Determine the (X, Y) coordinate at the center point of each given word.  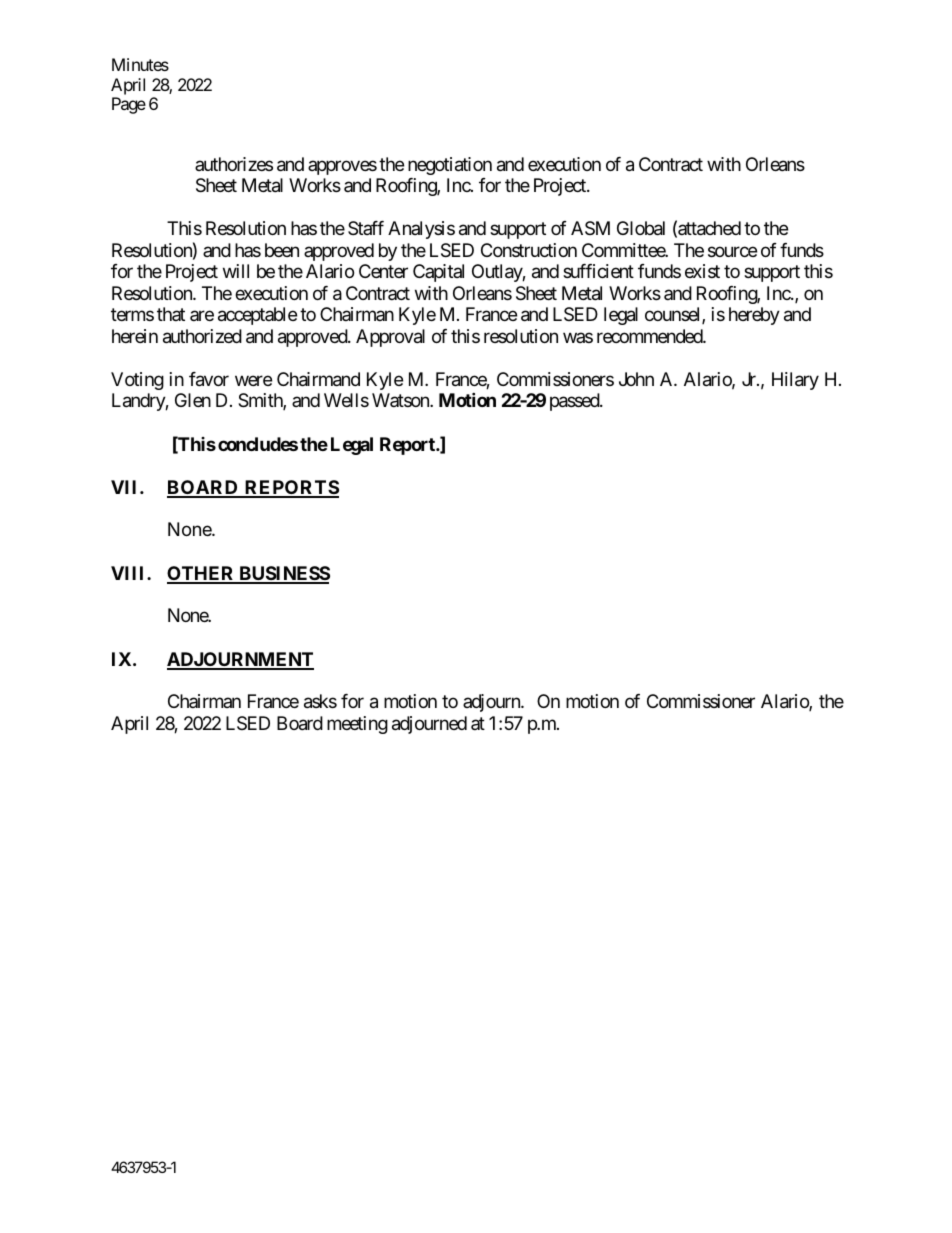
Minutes (140, 64)
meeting (357, 725)
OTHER (202, 574)
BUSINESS (283, 574)
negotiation (450, 166)
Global (641, 228)
